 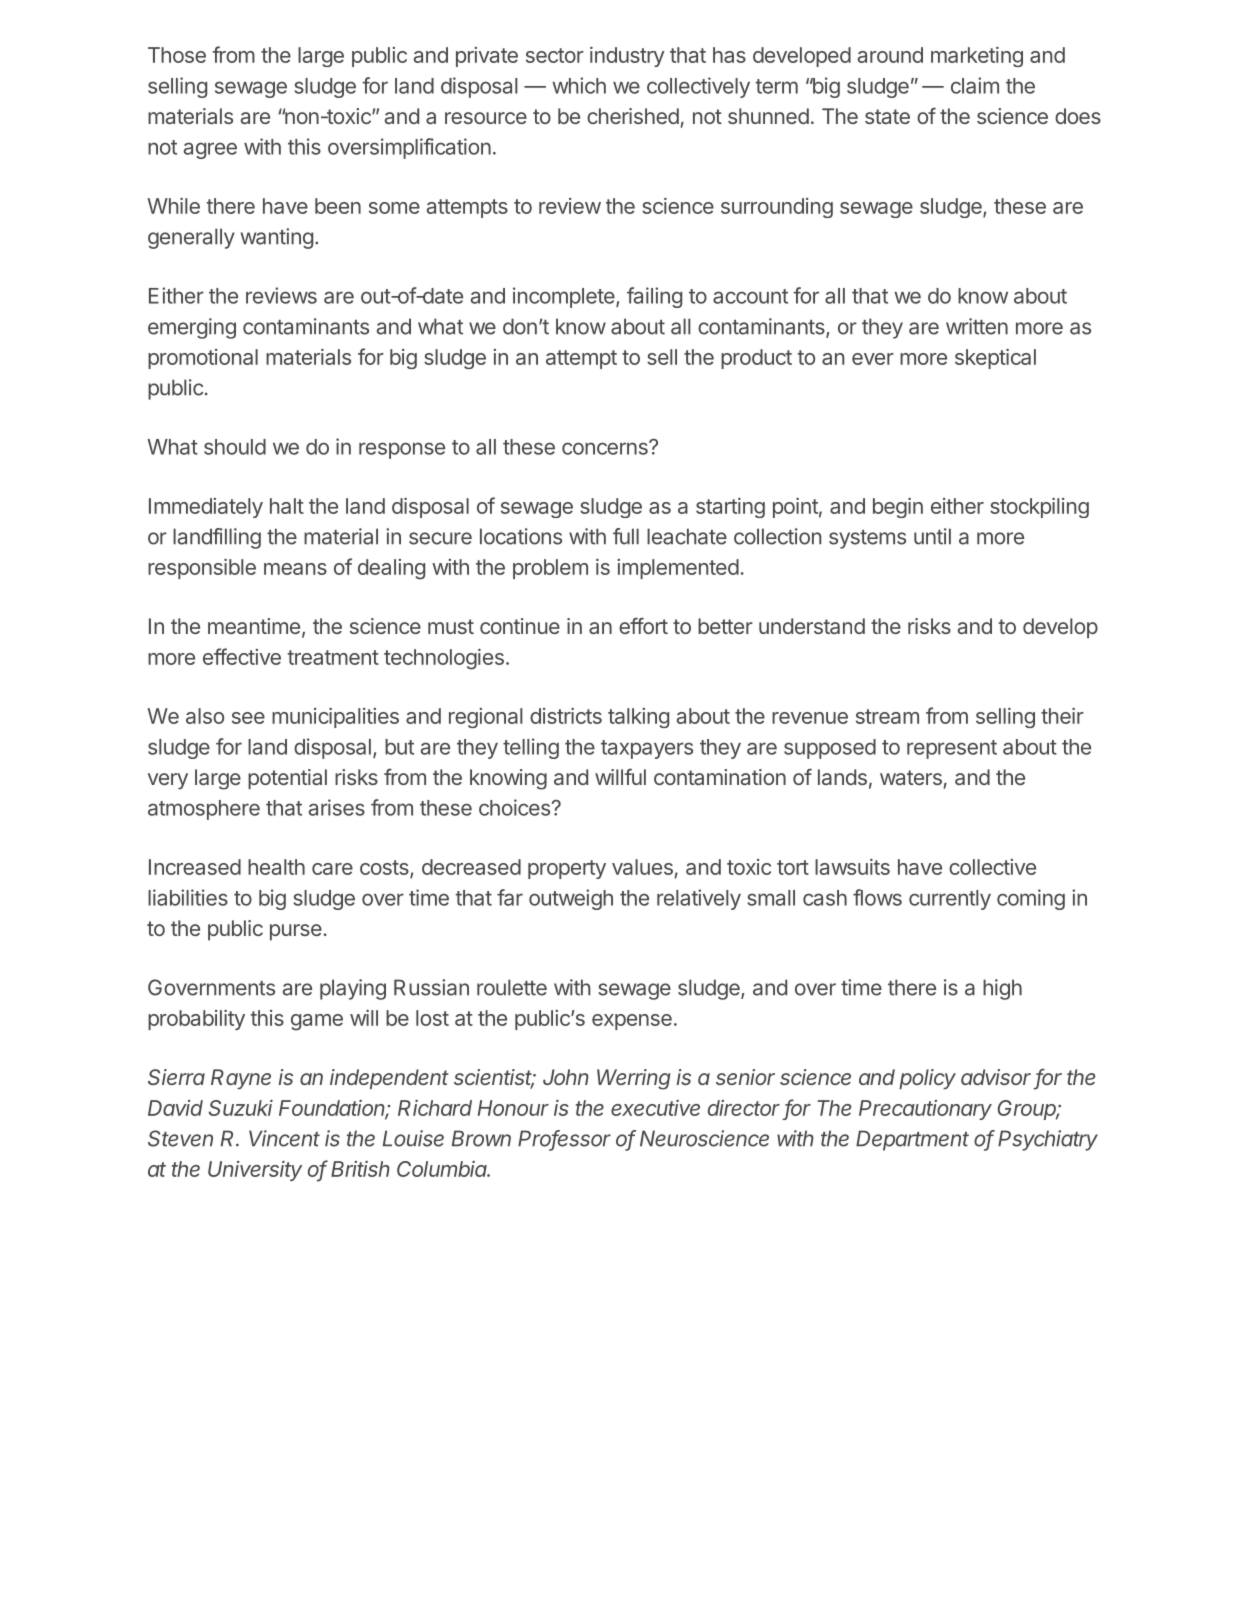 I want to click on potential, so click(x=287, y=779).
